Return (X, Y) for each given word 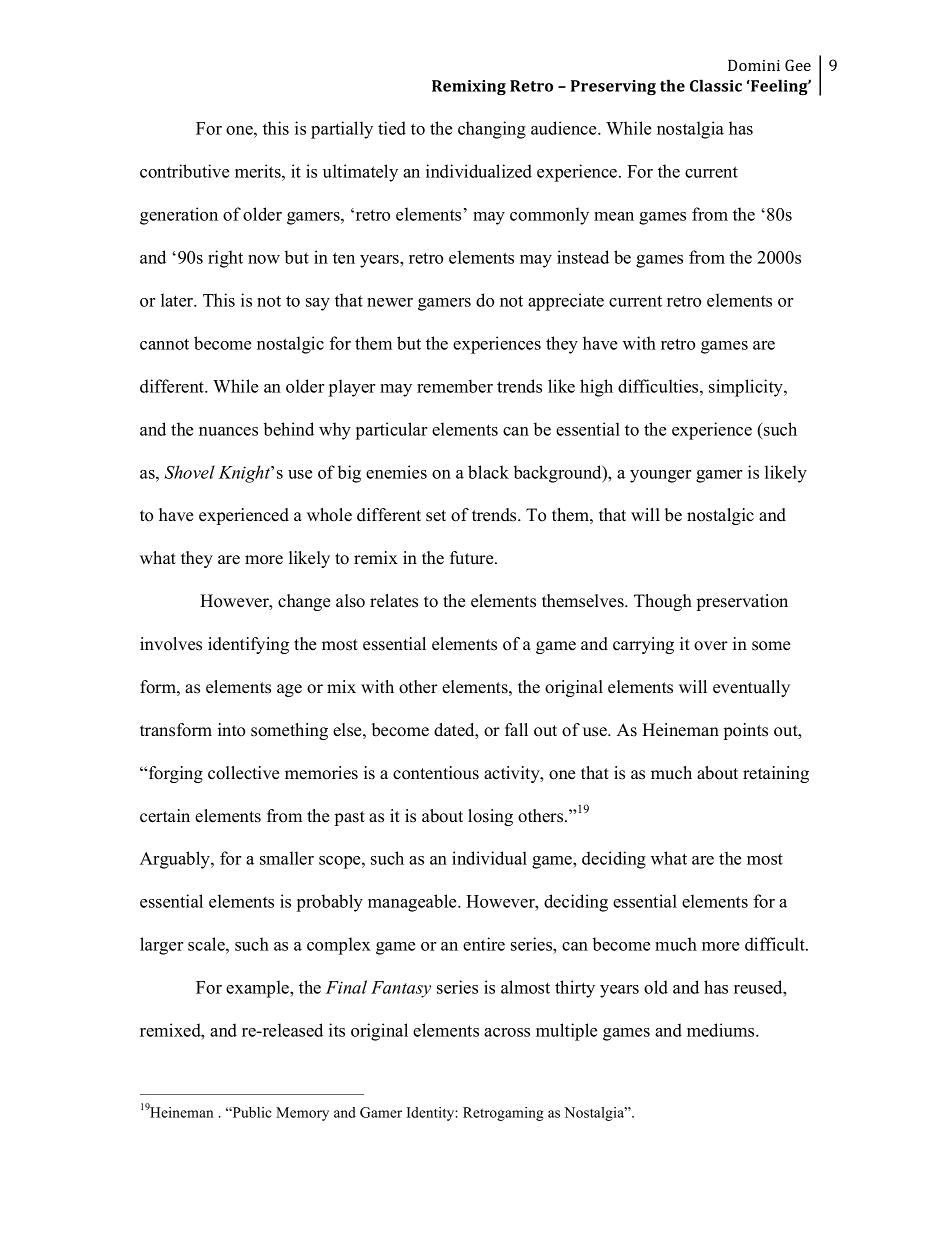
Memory (302, 1114)
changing (492, 130)
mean (614, 216)
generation (179, 216)
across (507, 1032)
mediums (722, 1030)
